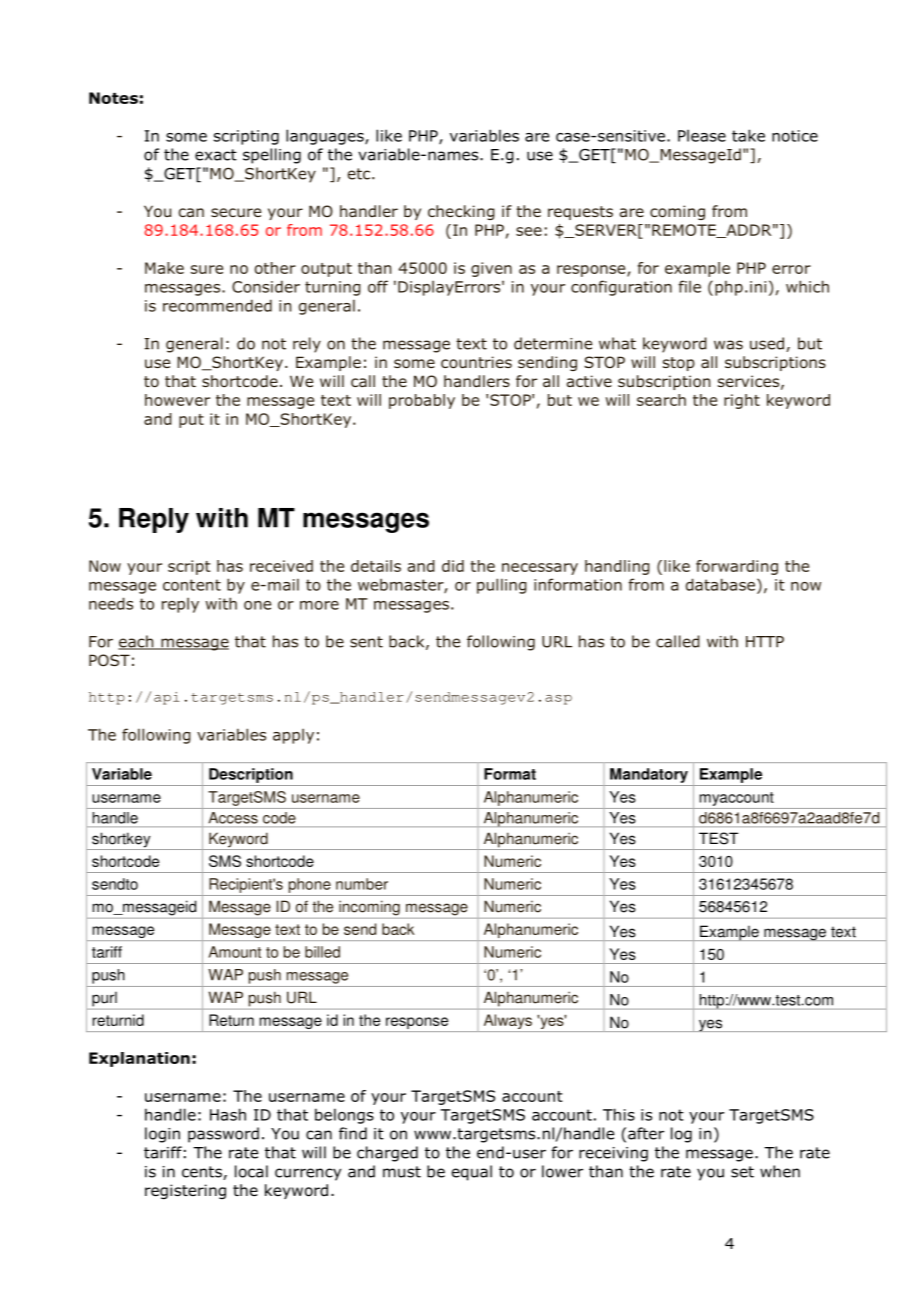 This screenshot has width=924, height=1308. Describe the element at coordinates (472, 1173) in the screenshot. I see `equal` at that location.
